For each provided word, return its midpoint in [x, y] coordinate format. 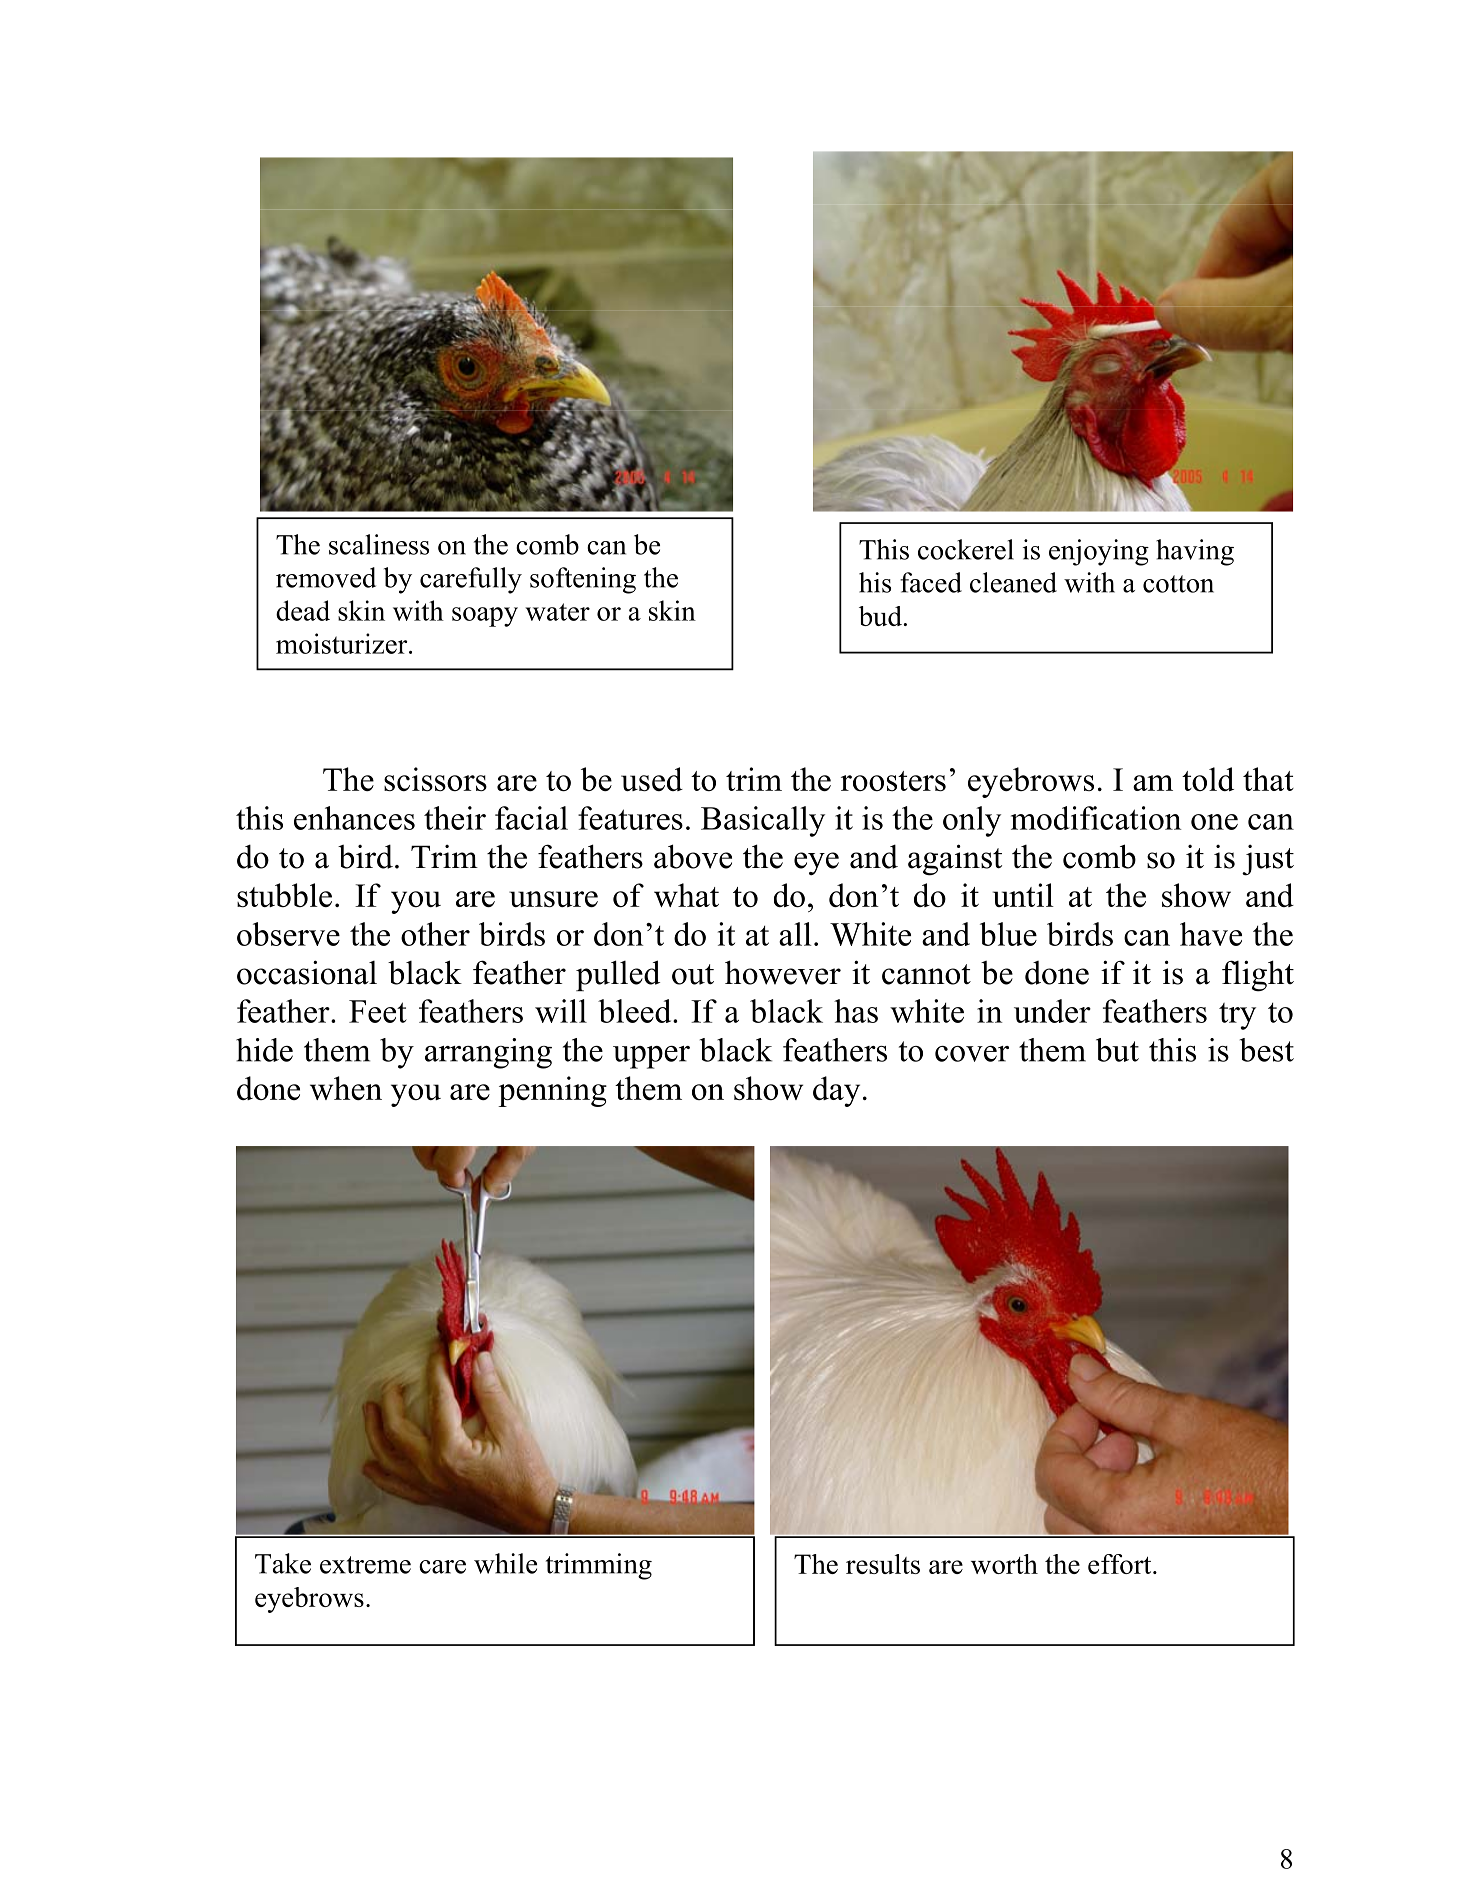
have [1211, 934]
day [836, 1091]
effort [1121, 1564]
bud [880, 616]
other [435, 934]
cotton [1178, 584]
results [883, 1564]
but [1117, 1050]
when [346, 1088]
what [686, 895]
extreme [365, 1565]
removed [326, 577]
